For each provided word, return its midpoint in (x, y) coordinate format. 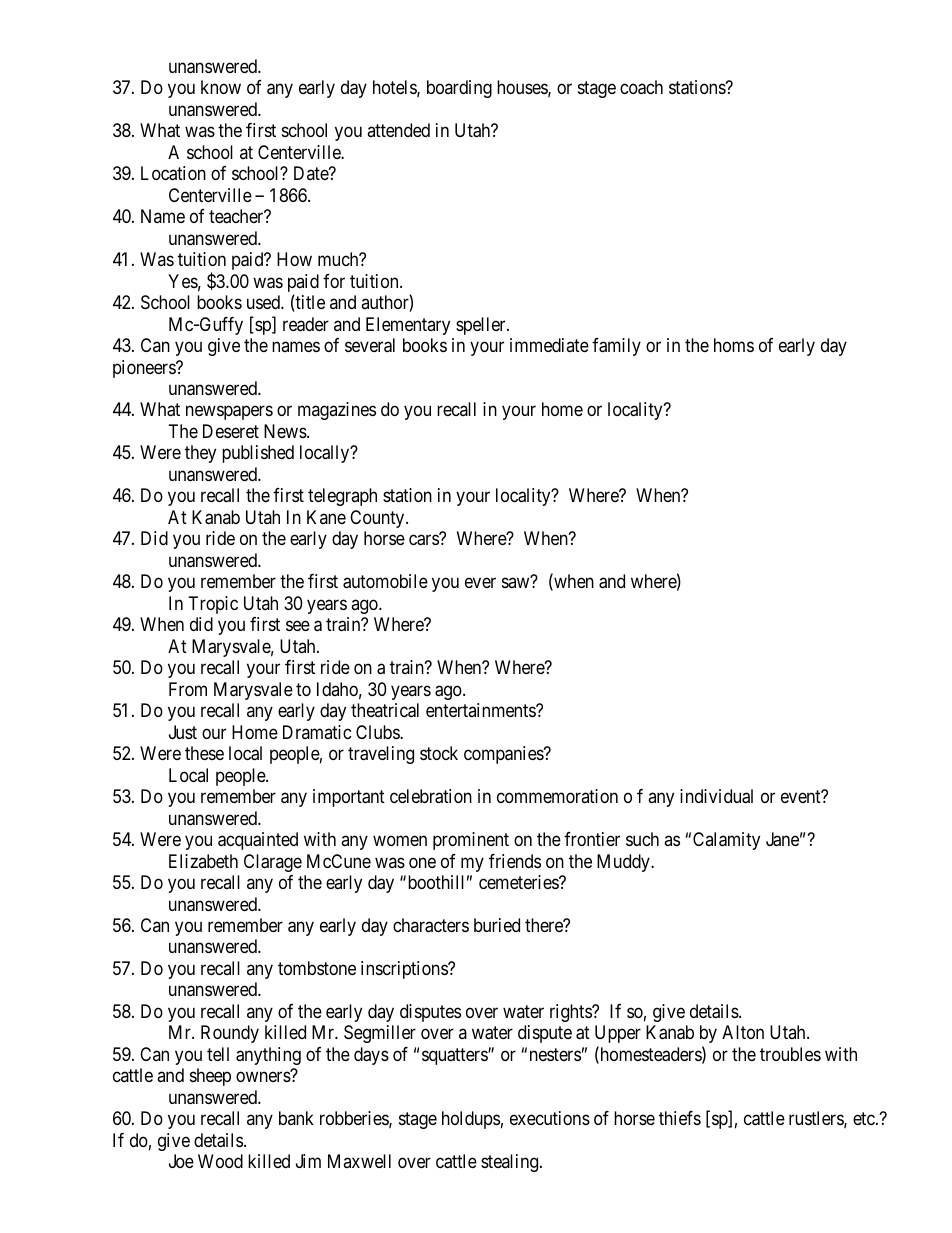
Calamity (726, 841)
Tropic (213, 605)
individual (716, 796)
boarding (459, 89)
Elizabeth (203, 861)
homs (734, 345)
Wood (220, 1161)
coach (641, 87)
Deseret (231, 431)
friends (515, 861)
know (221, 87)
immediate (549, 345)
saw (515, 583)
